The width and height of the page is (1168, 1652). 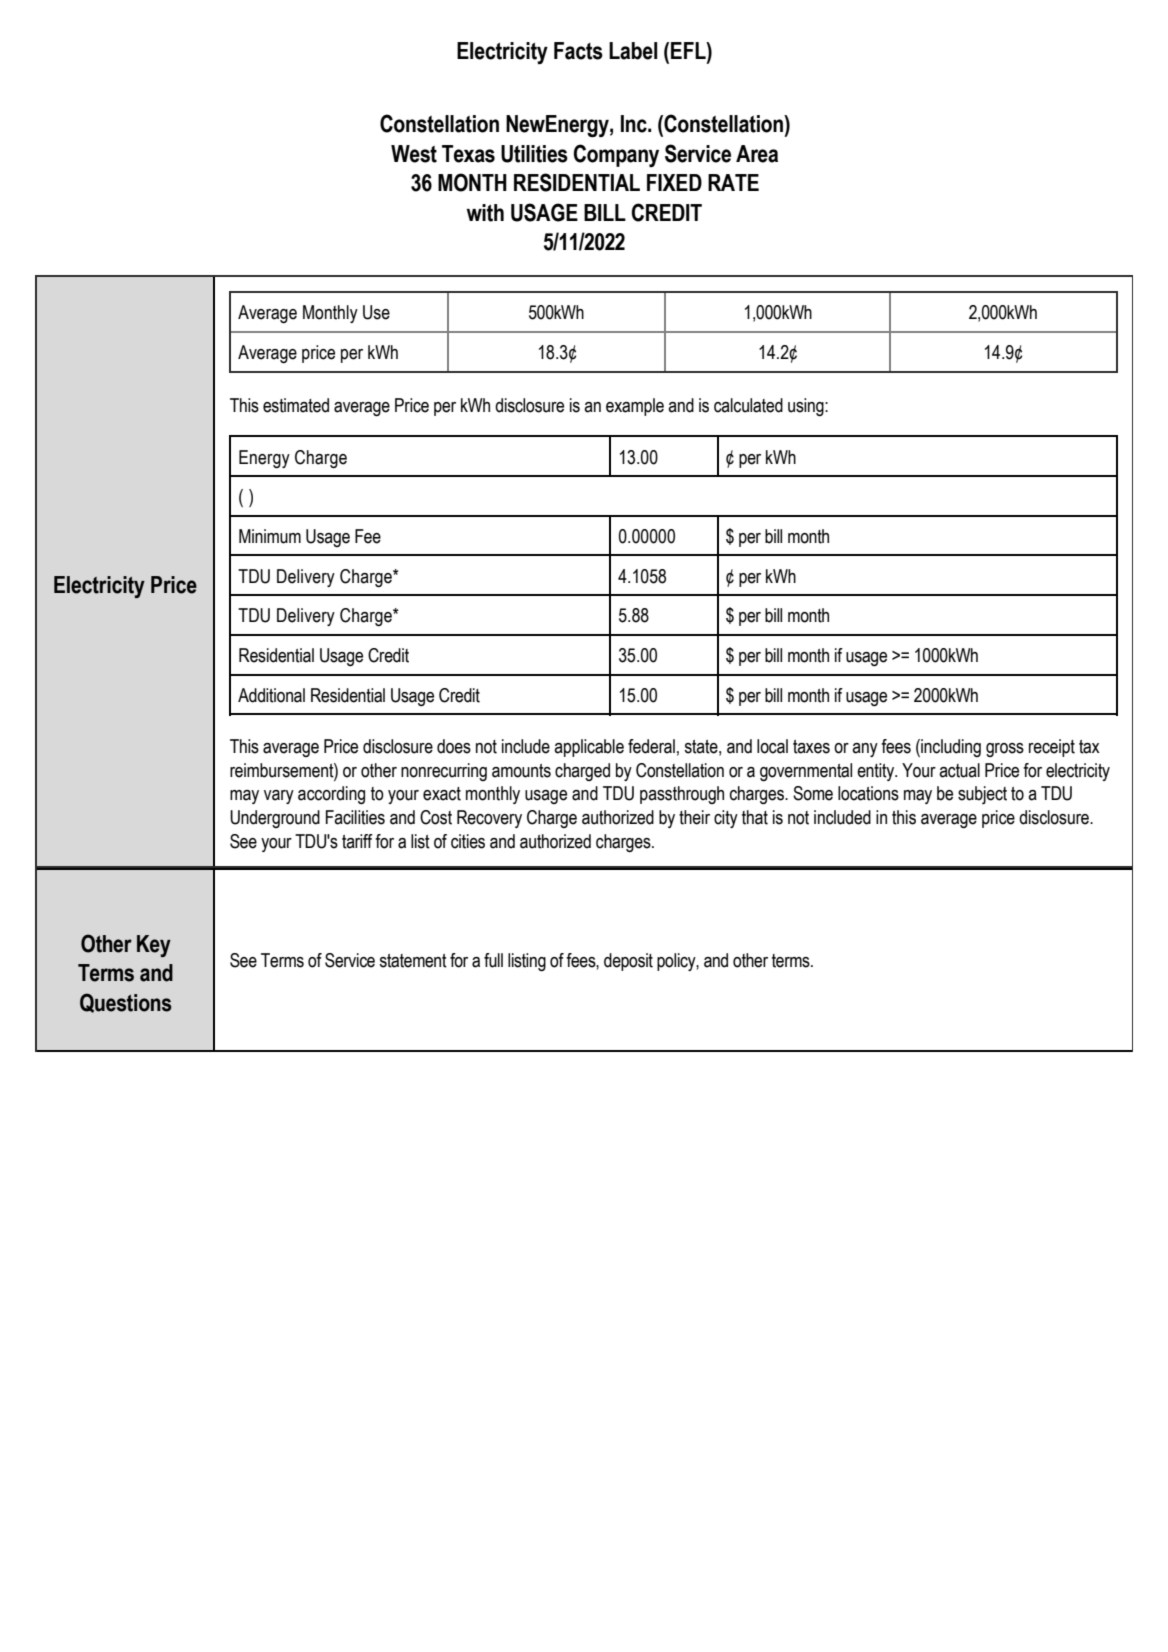 What do you see at coordinates (578, 51) in the page?
I see `Facts` at bounding box center [578, 51].
